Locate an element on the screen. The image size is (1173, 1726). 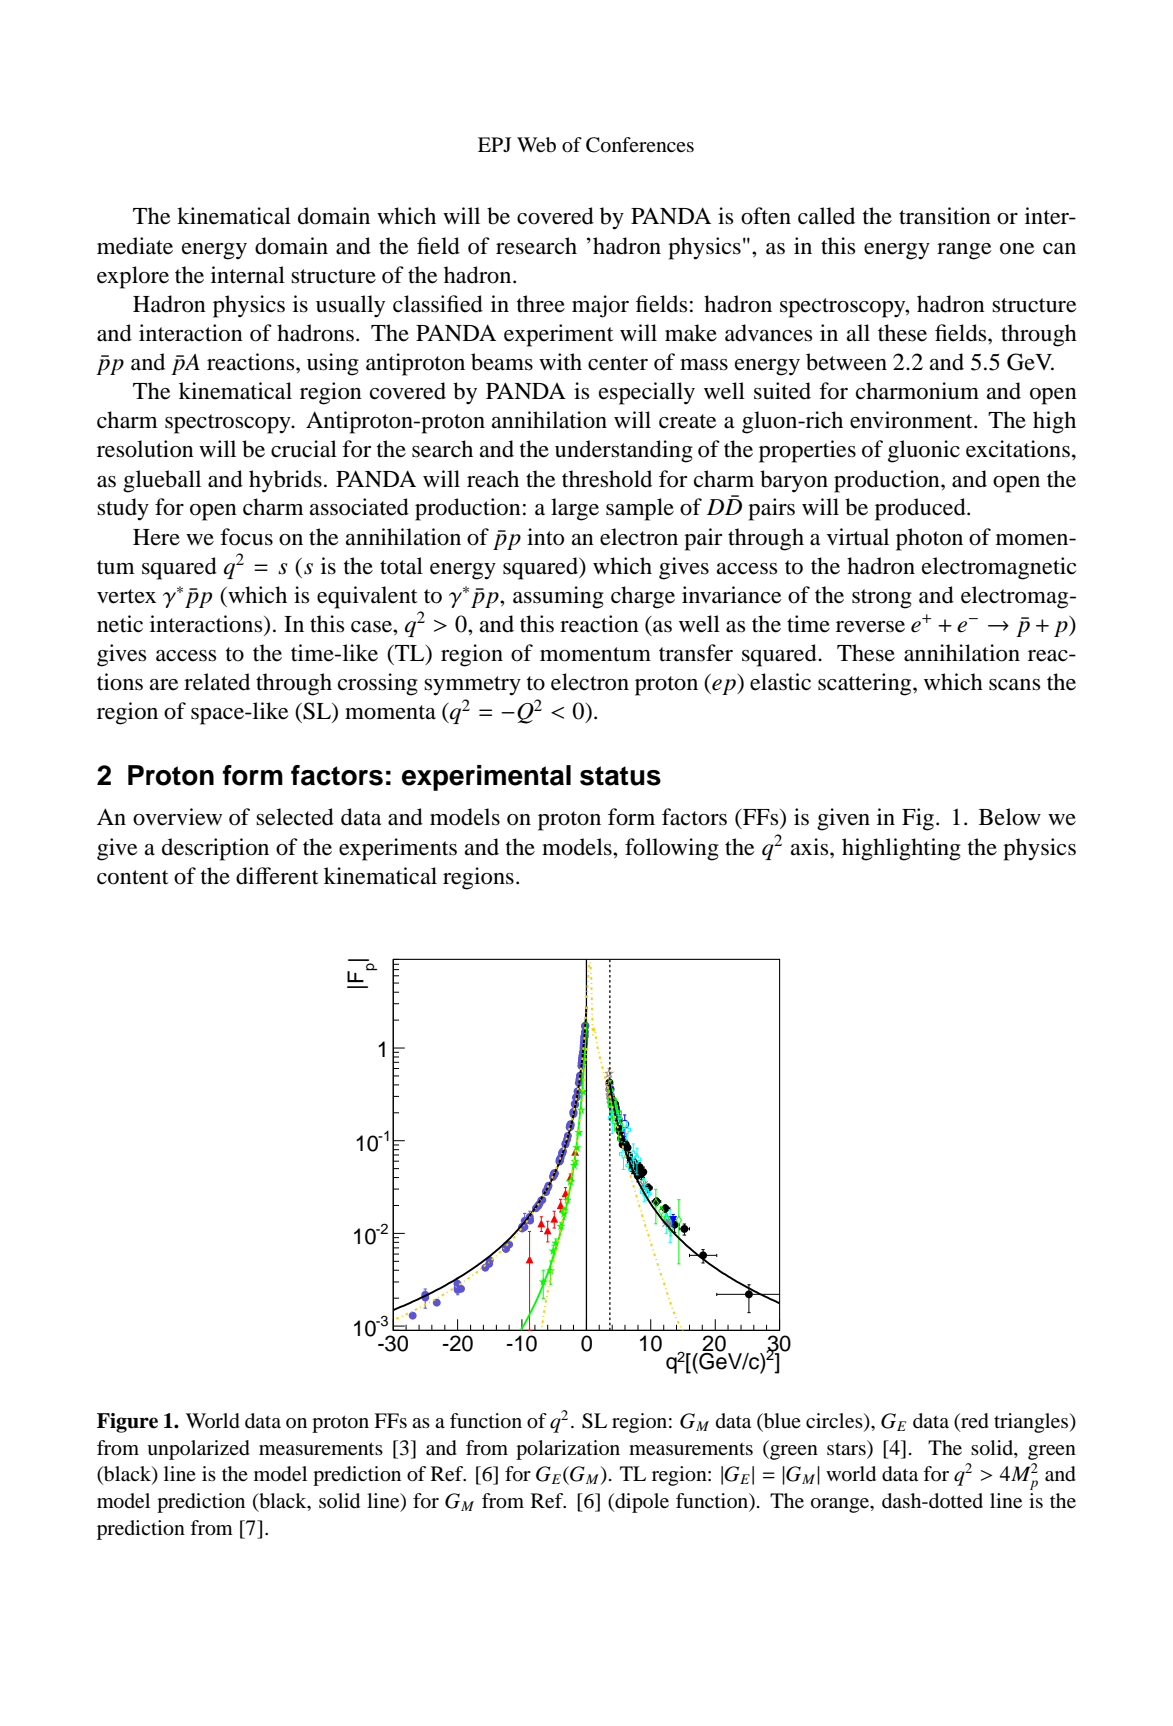
transition is located at coordinates (945, 216).
